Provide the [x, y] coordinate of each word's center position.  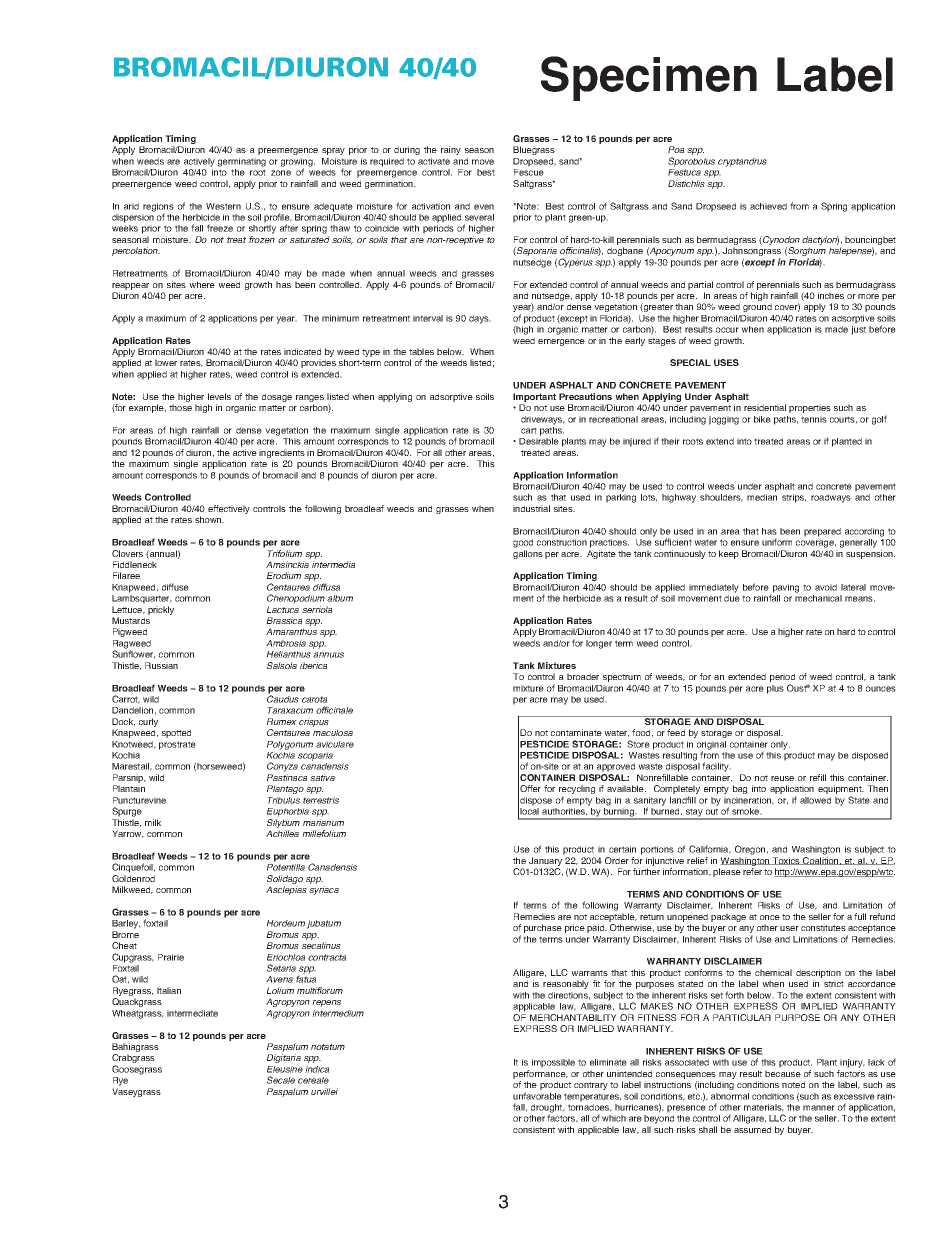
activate [434, 161]
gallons [528, 554]
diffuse [175, 587]
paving [785, 589]
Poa [676, 149]
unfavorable [537, 1096]
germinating [242, 162]
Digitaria [284, 1058]
